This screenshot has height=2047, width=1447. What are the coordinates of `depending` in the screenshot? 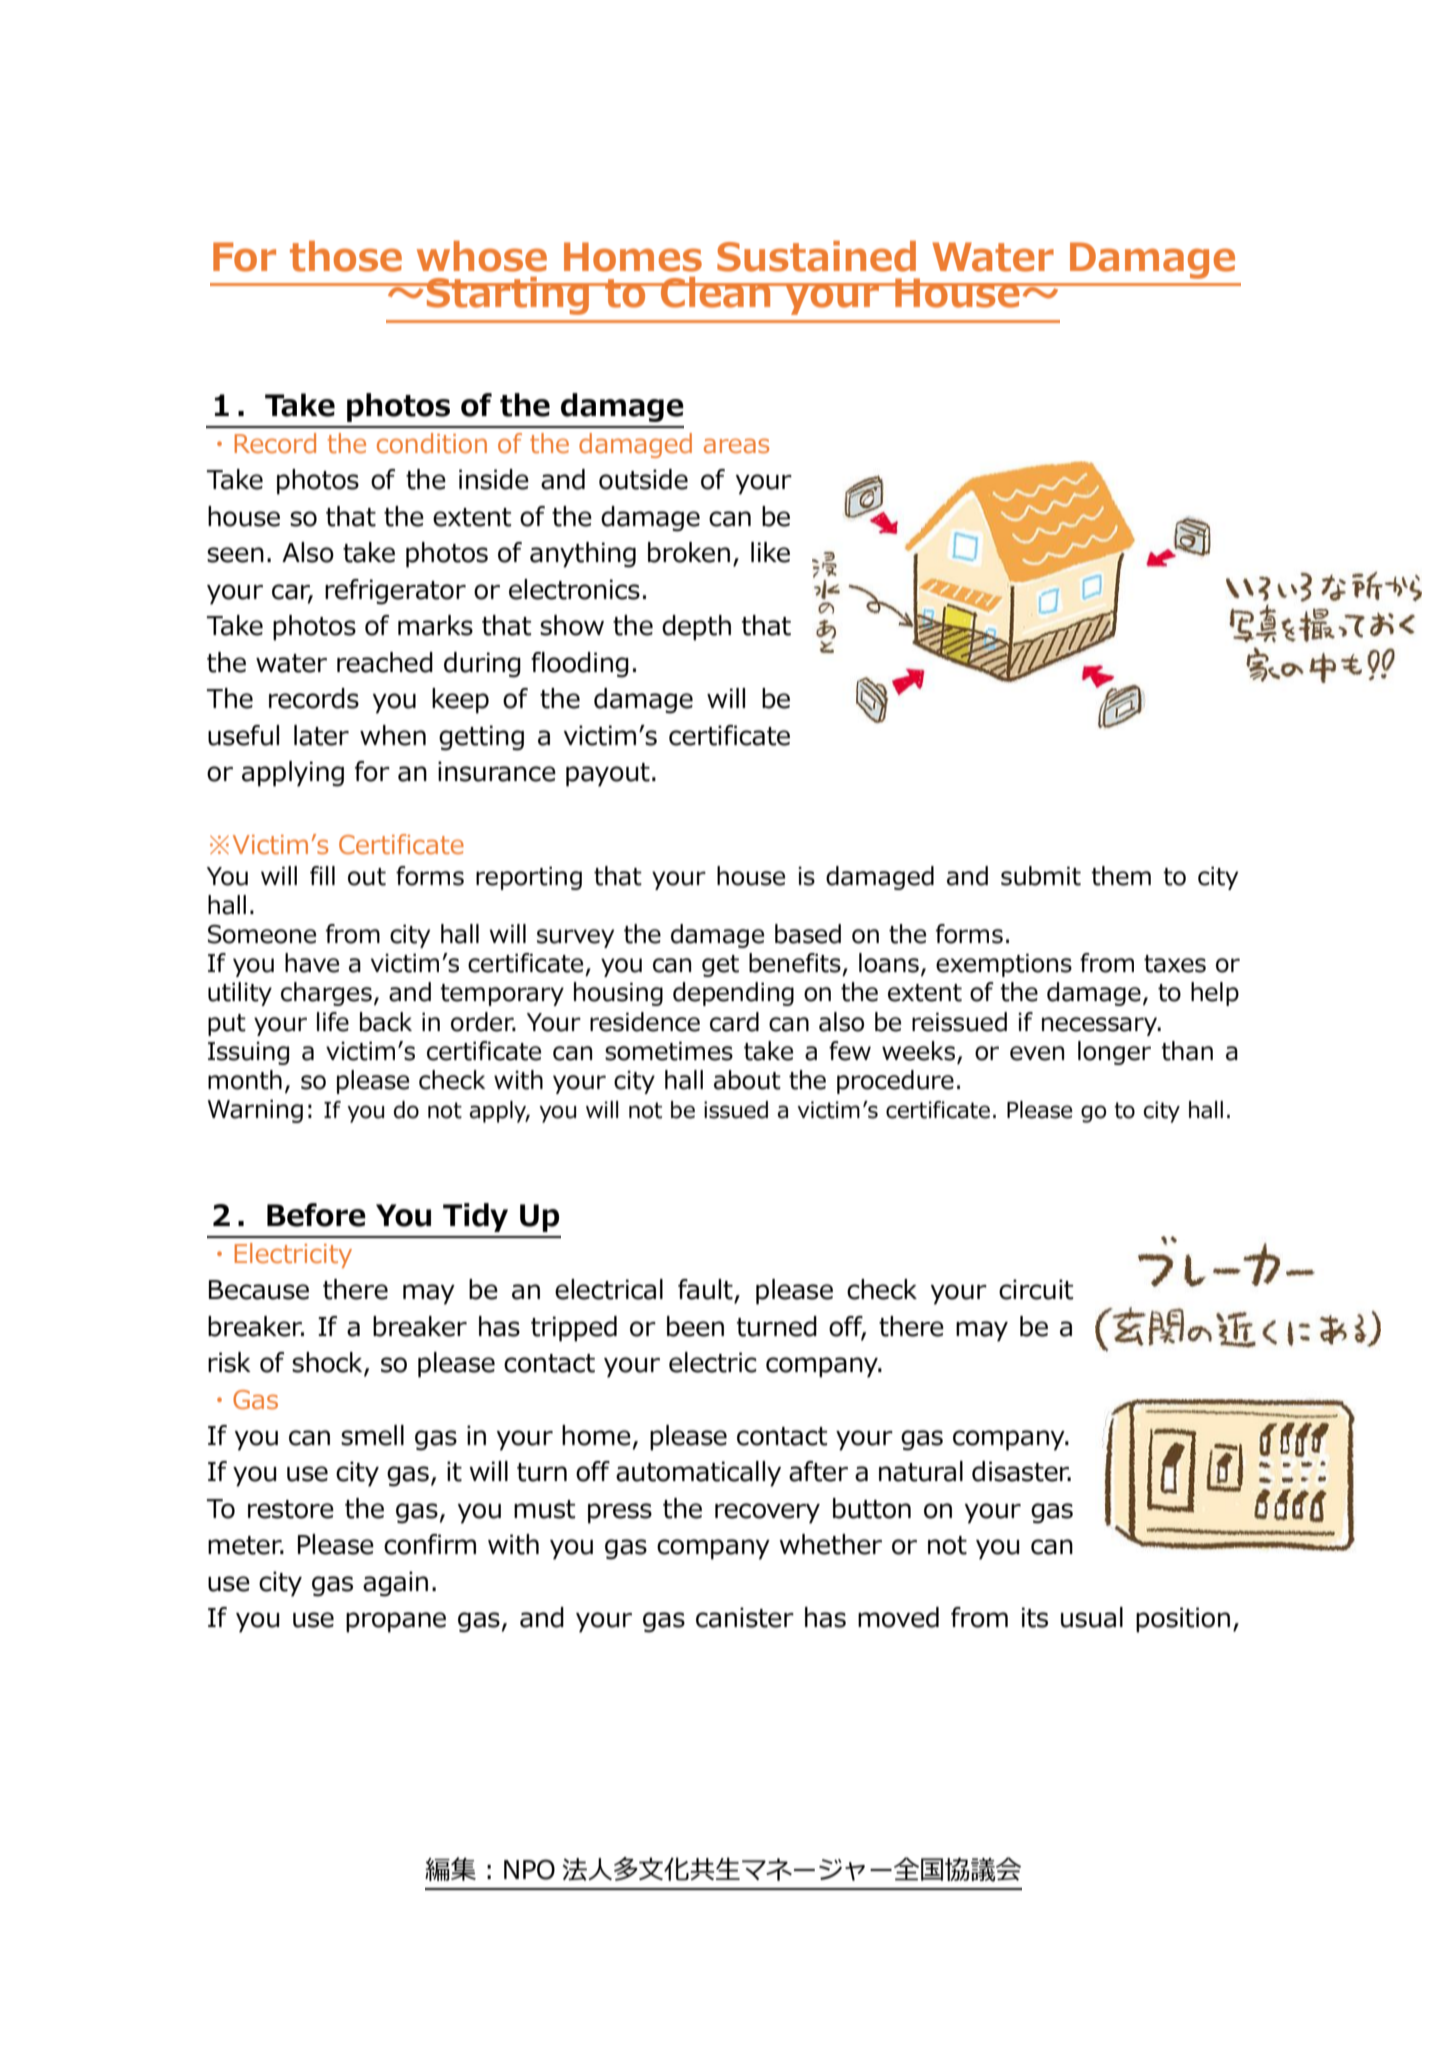 It's located at (733, 994).
